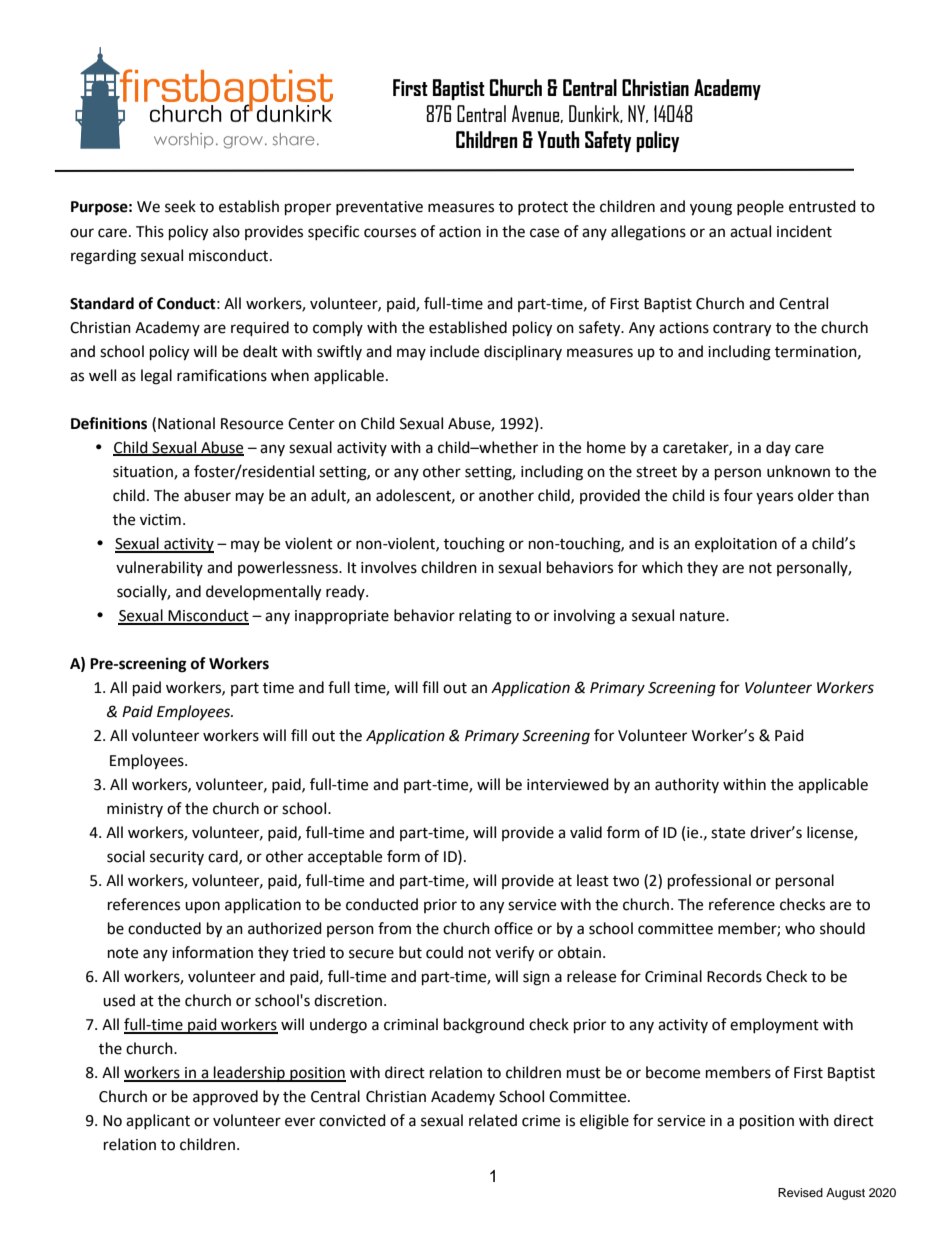  I want to click on Avenue, so click(536, 114).
